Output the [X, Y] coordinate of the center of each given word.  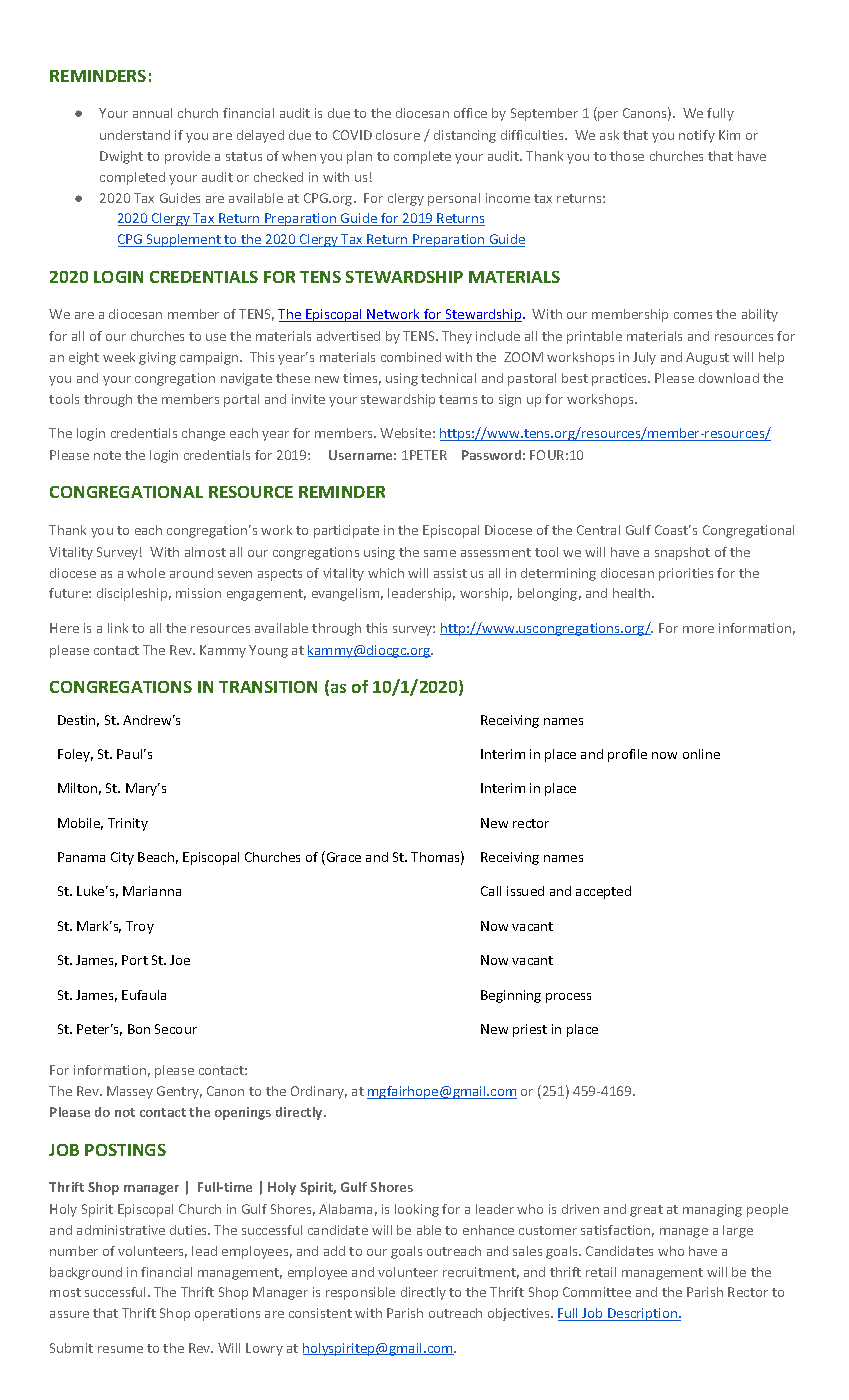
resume [120, 1349]
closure [398, 135]
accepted [603, 892]
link [118, 628]
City [122, 858]
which [386, 573]
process [568, 998]
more [698, 629]
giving [157, 358]
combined [411, 357]
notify [697, 136]
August [707, 358]
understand [135, 135]
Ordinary [319, 1092]
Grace [342, 858]
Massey [130, 1092]
